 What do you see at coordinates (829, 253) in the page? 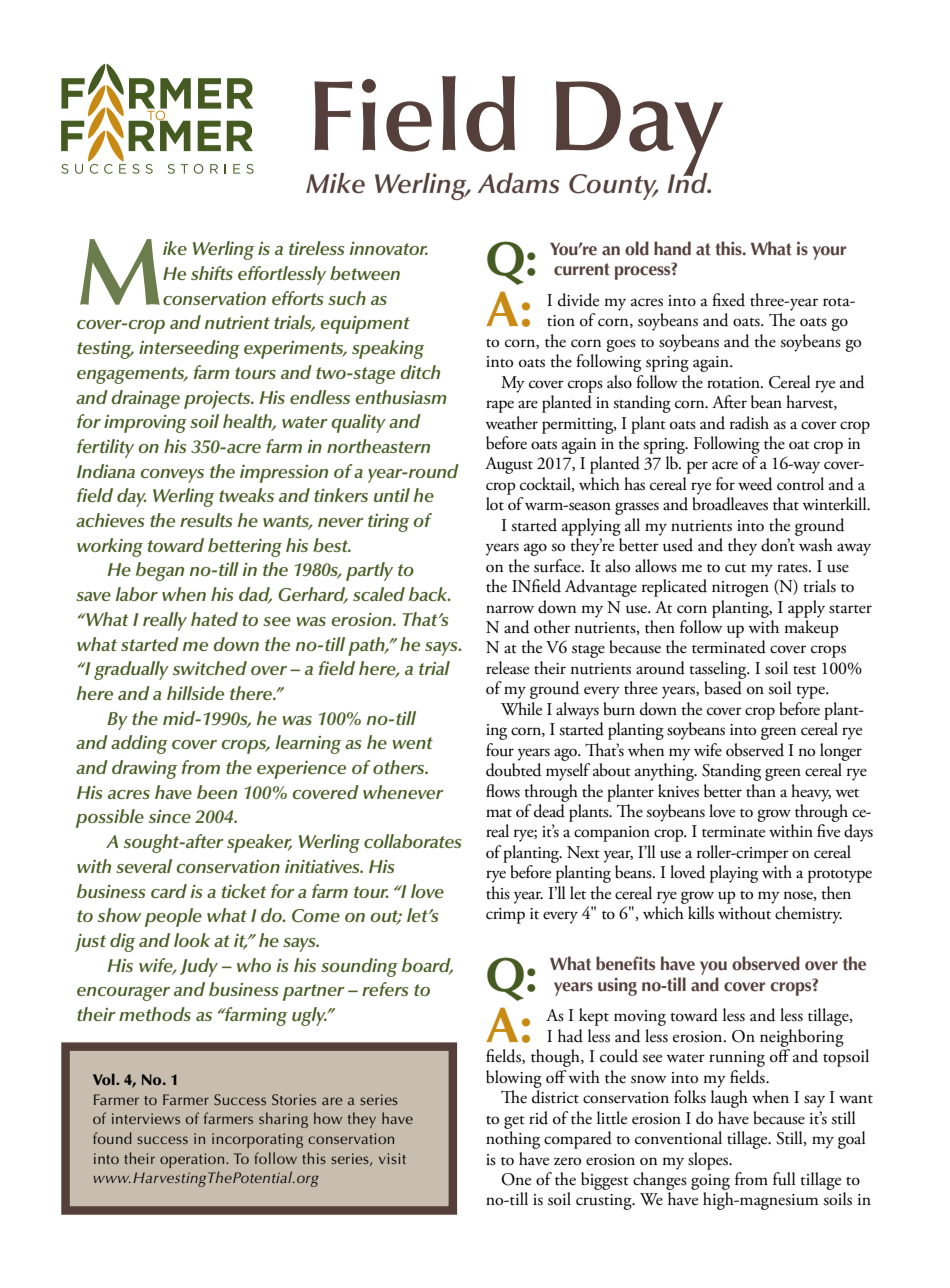
I see `your` at bounding box center [829, 253].
